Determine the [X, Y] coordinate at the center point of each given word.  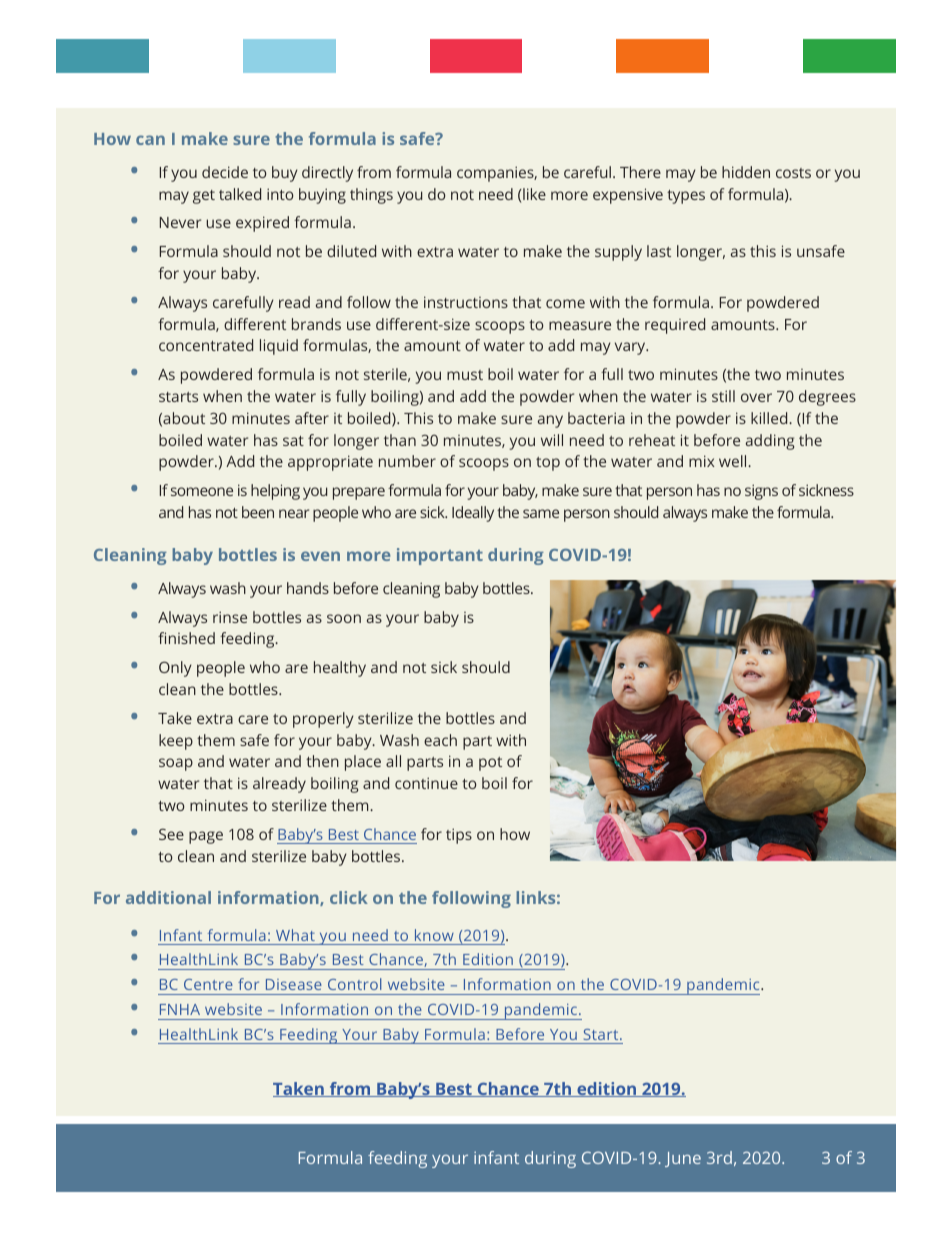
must [465, 375]
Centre [208, 984]
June [683, 1159]
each [440, 740]
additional [168, 897]
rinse [230, 617]
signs [761, 492]
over [756, 397]
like [533, 194]
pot [490, 764]
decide [225, 172]
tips [459, 836]
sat [293, 441]
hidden [746, 172]
